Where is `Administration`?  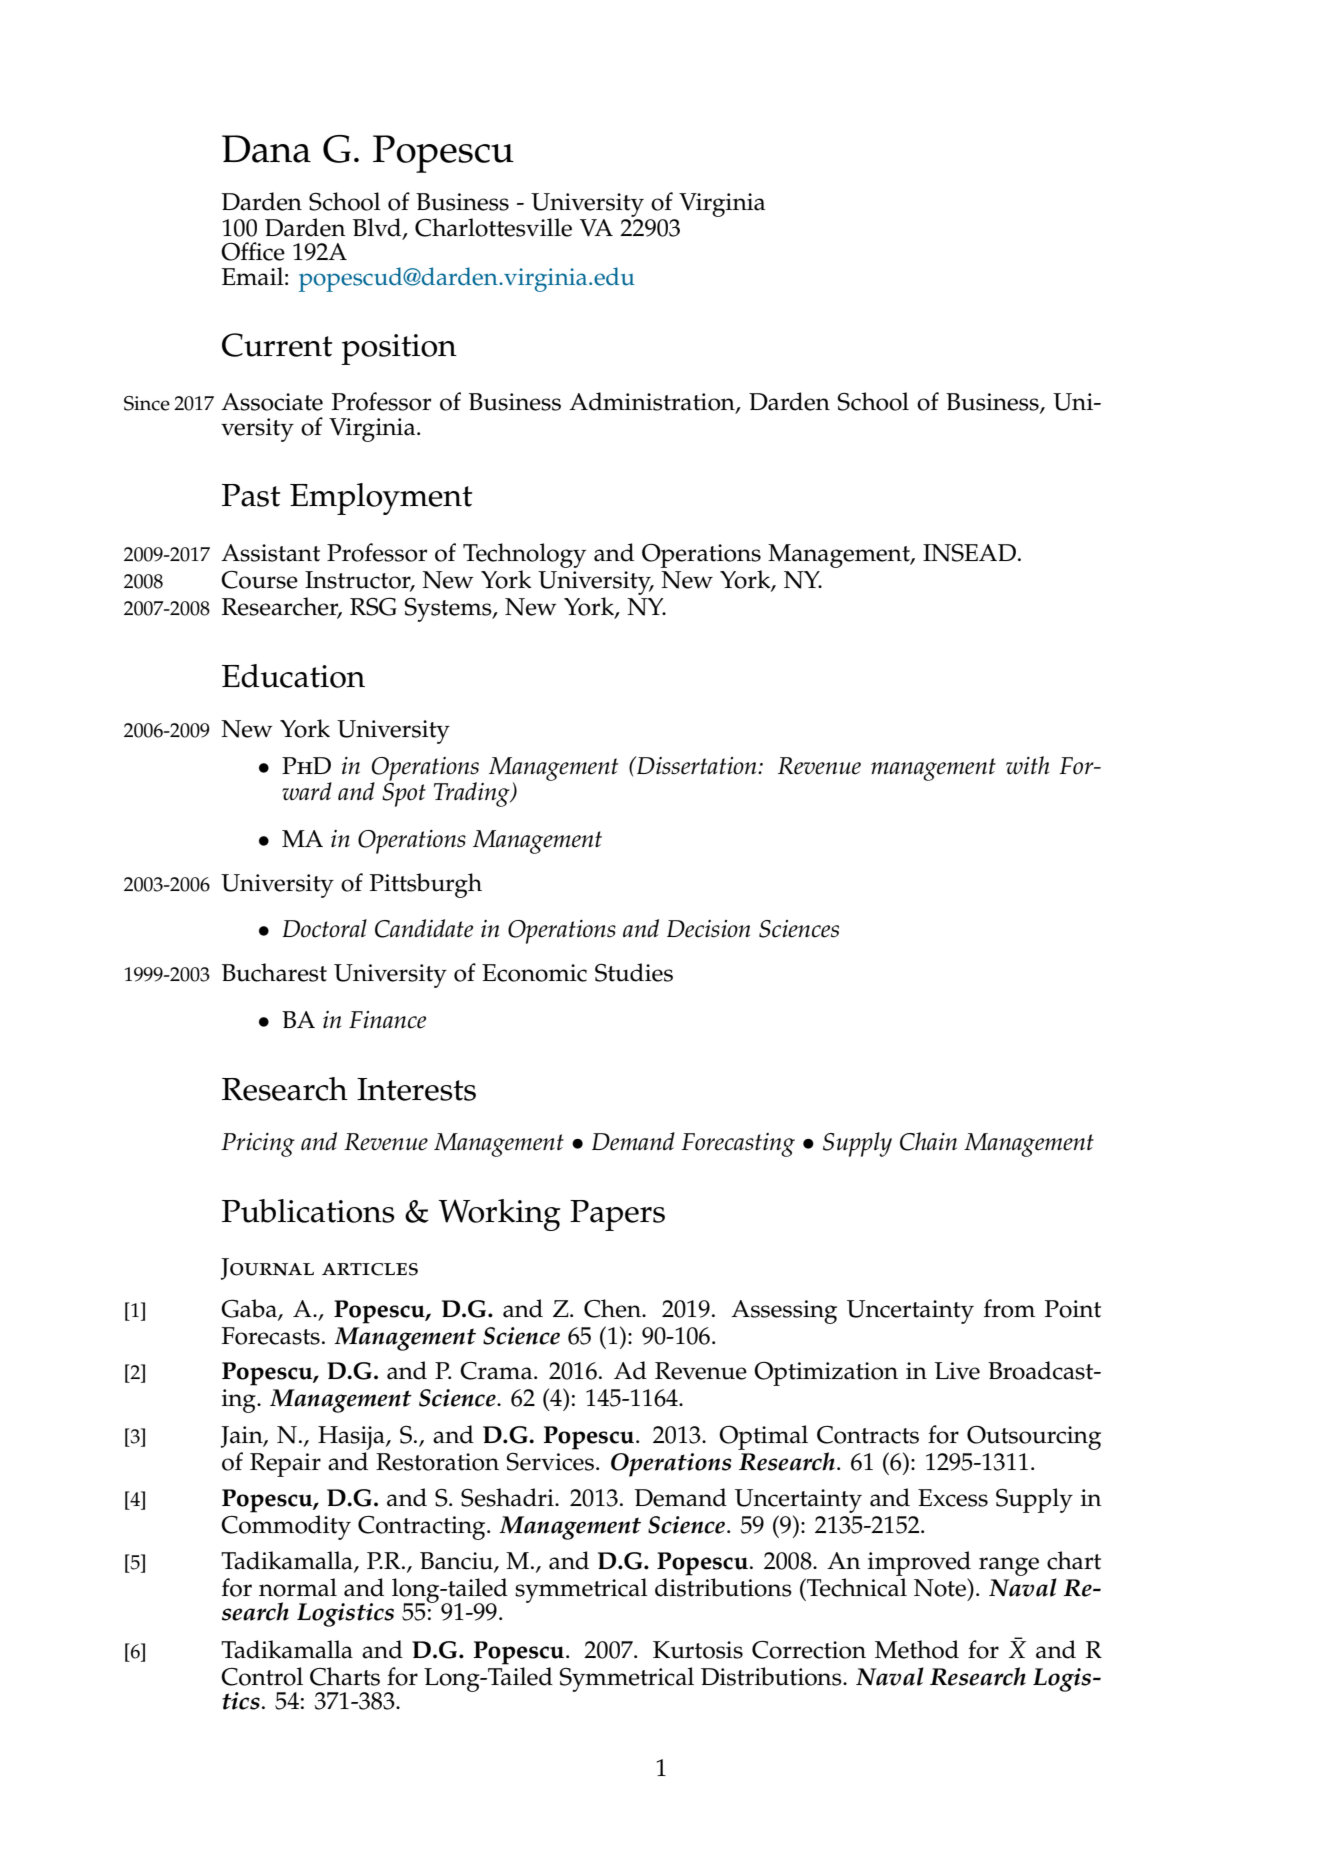
Administration is located at coordinates (653, 402).
